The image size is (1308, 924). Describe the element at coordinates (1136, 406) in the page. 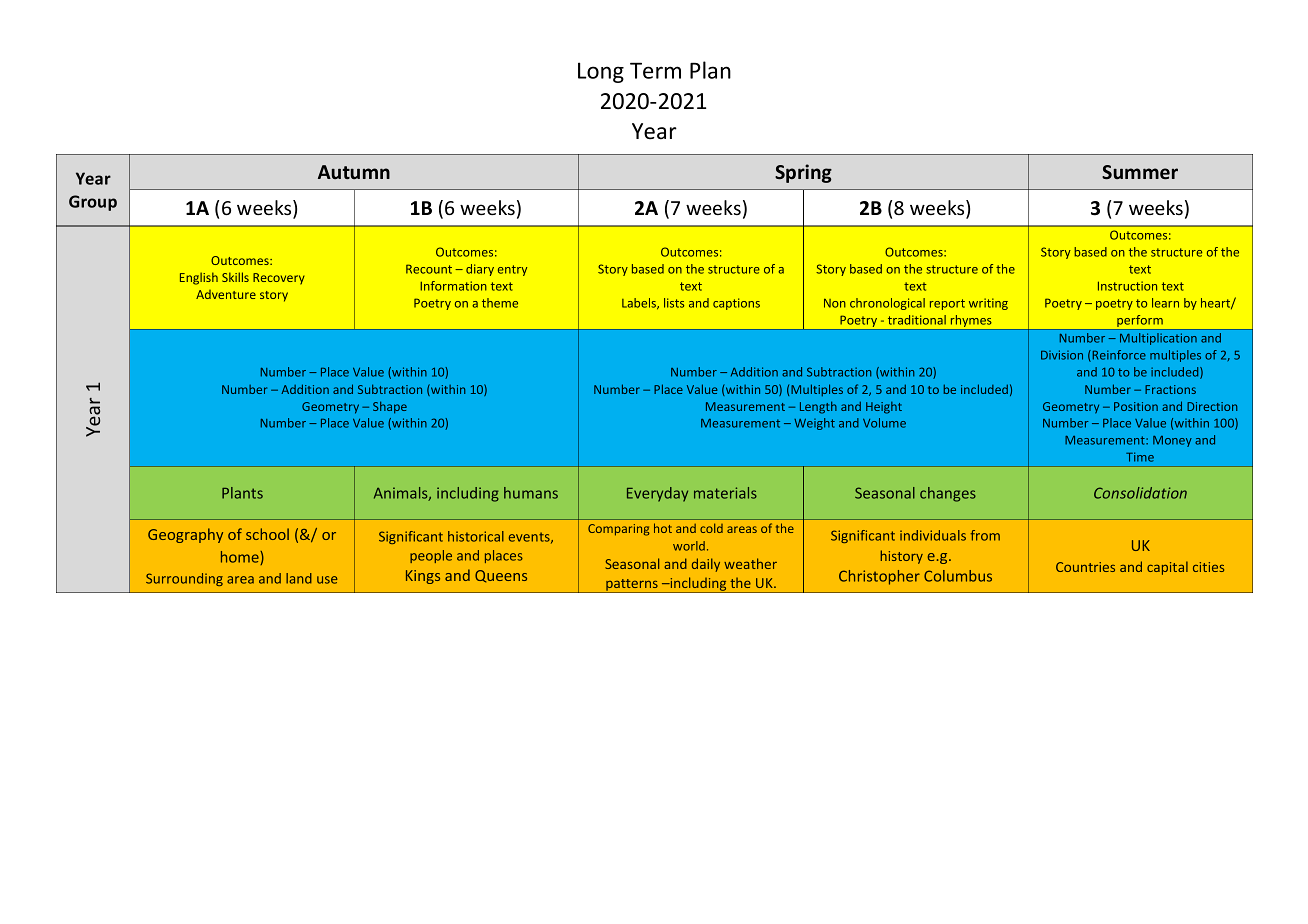

I see `Position` at that location.
